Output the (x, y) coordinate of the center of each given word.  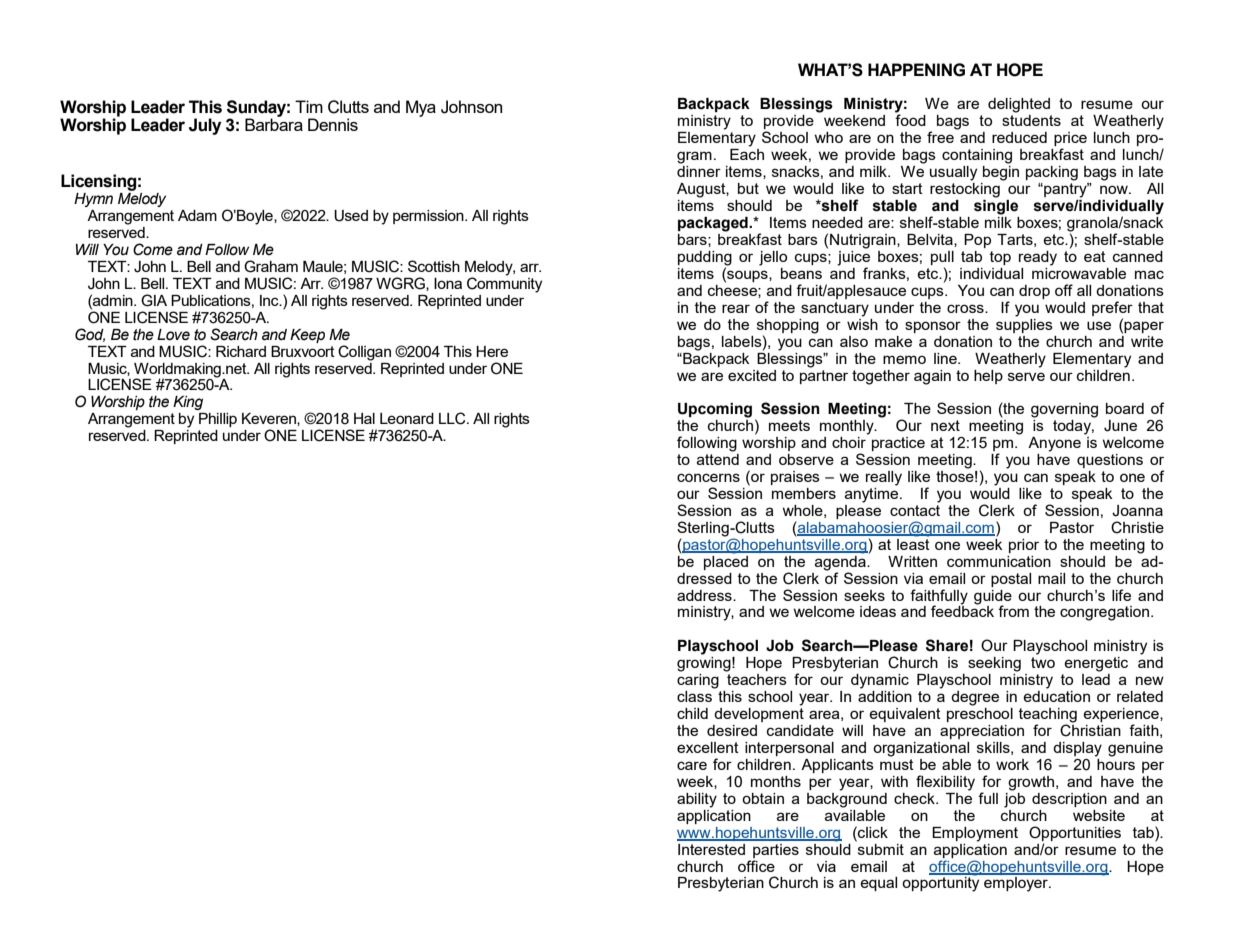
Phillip (218, 420)
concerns (708, 477)
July (205, 126)
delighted (1019, 105)
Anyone (1054, 444)
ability (697, 800)
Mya (421, 108)
